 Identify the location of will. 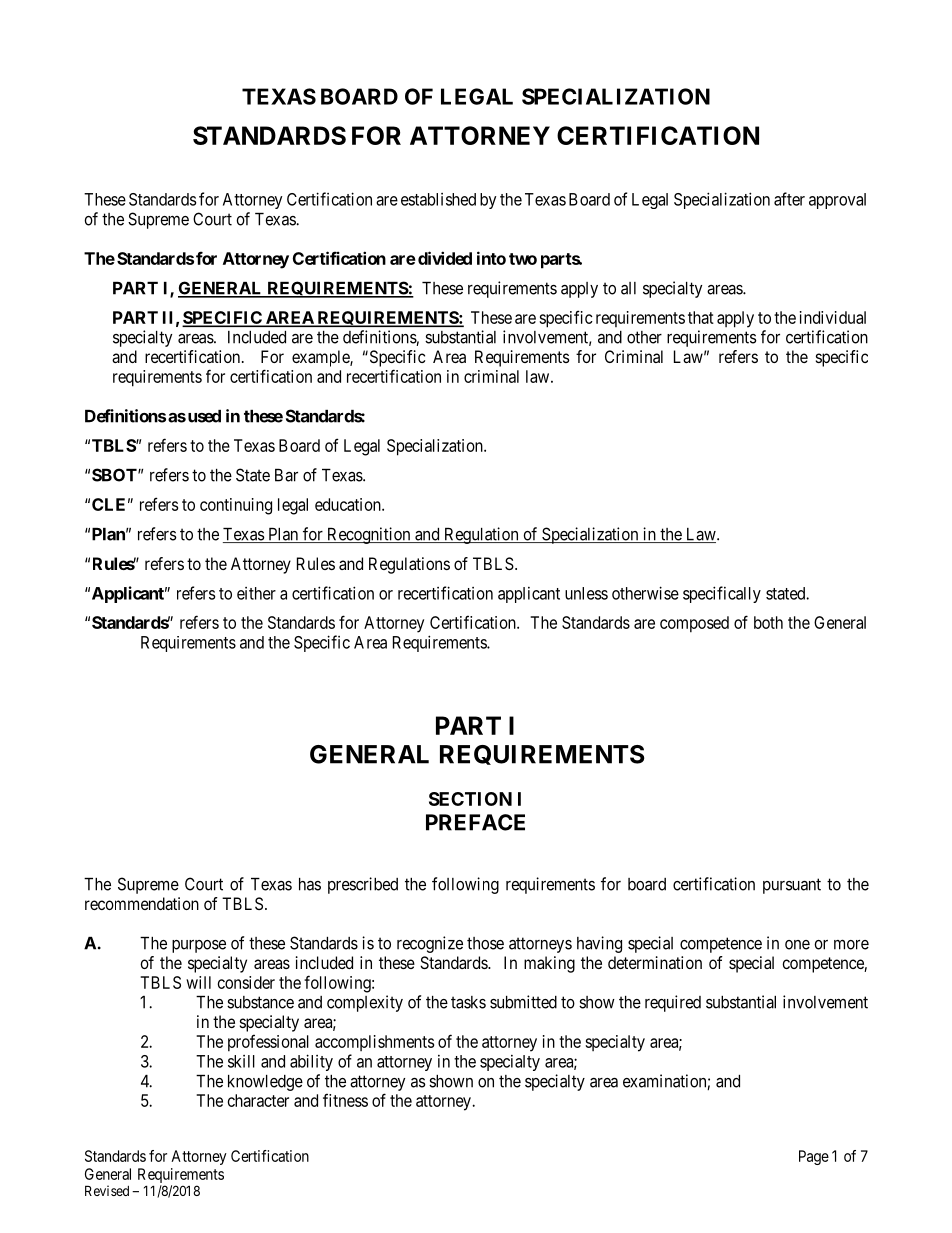
(198, 982).
